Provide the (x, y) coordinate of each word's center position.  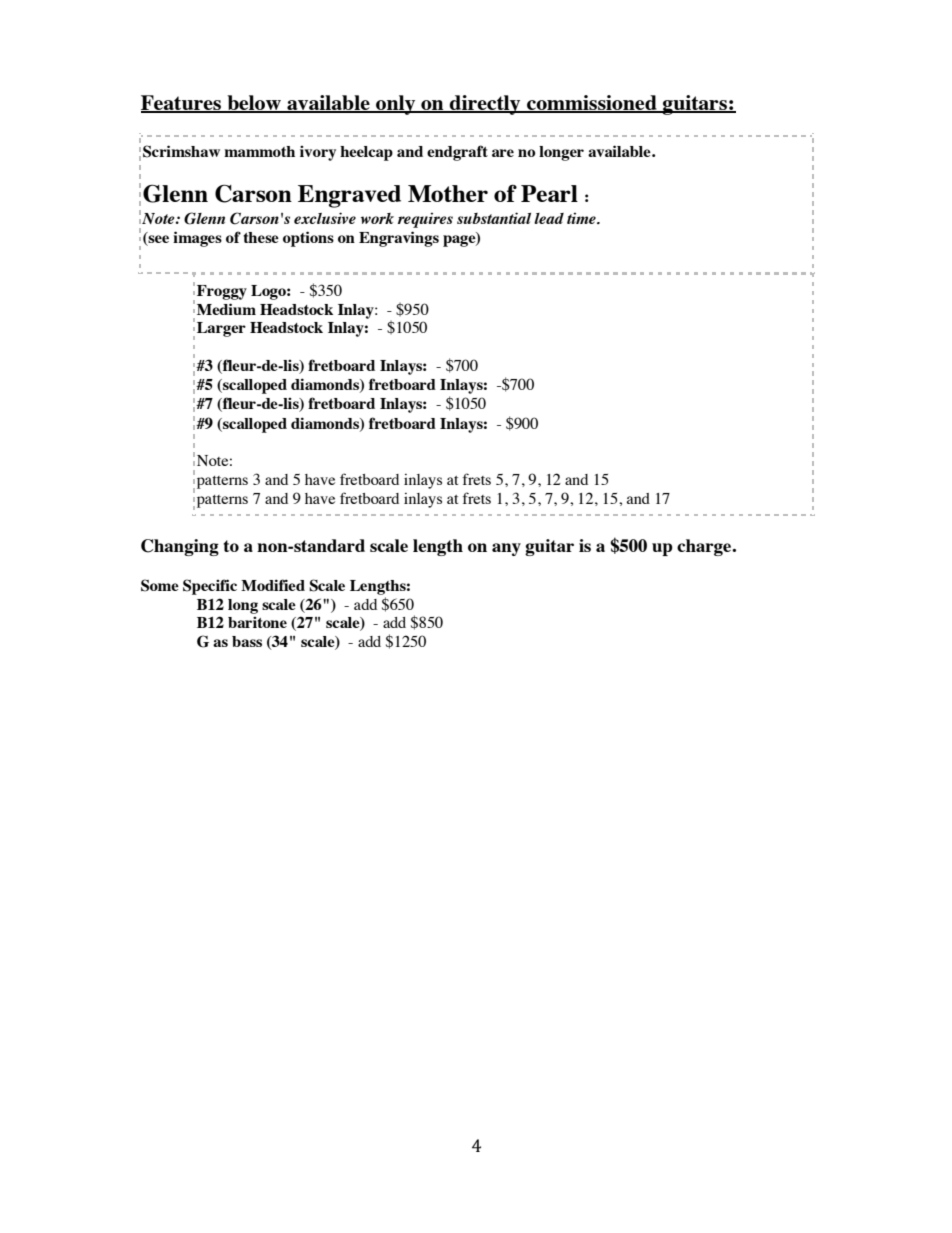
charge (705, 547)
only (396, 105)
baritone (257, 622)
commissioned (592, 104)
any (506, 549)
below (254, 104)
